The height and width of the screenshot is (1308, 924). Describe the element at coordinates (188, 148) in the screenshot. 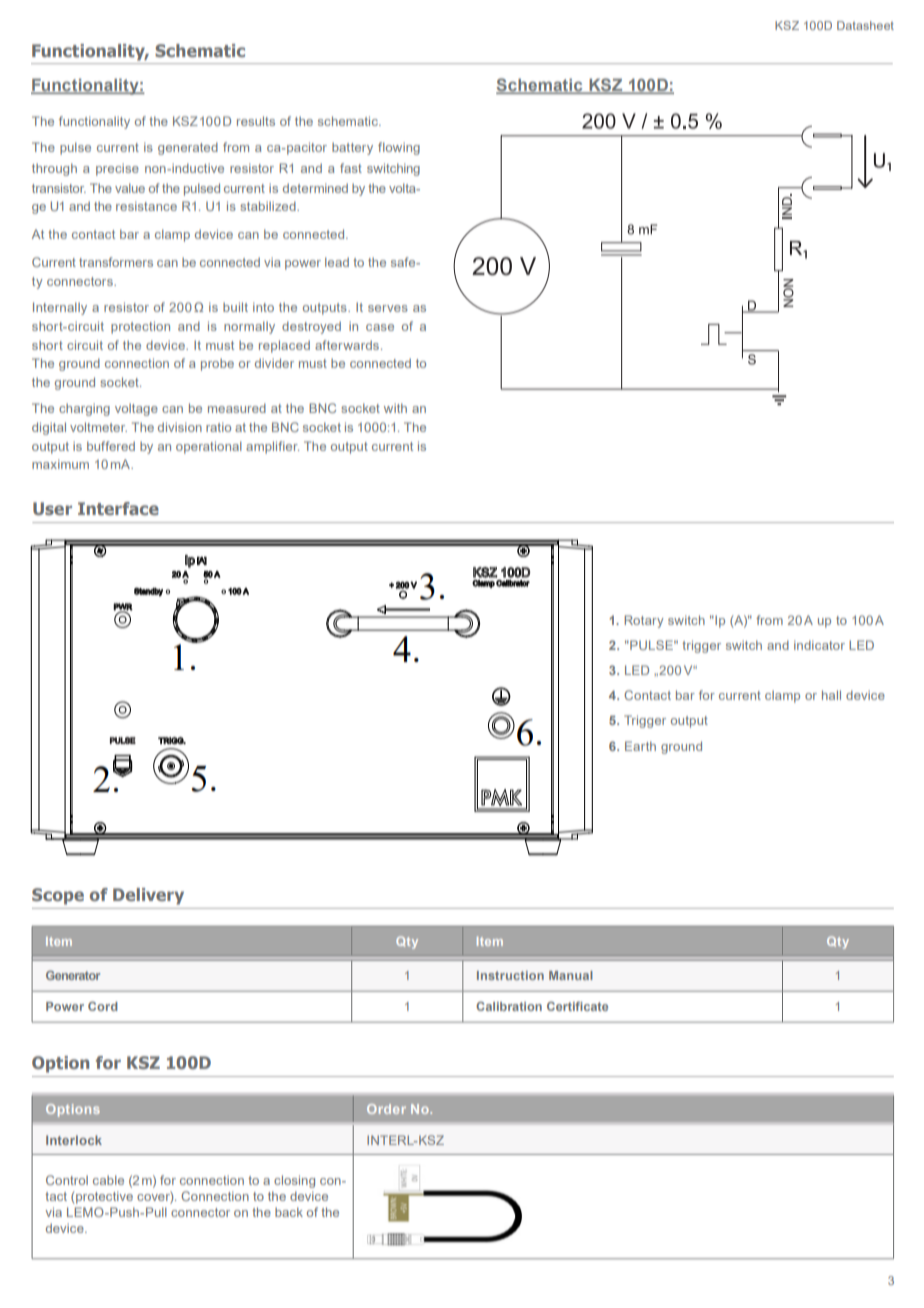

I see `generated` at that location.
